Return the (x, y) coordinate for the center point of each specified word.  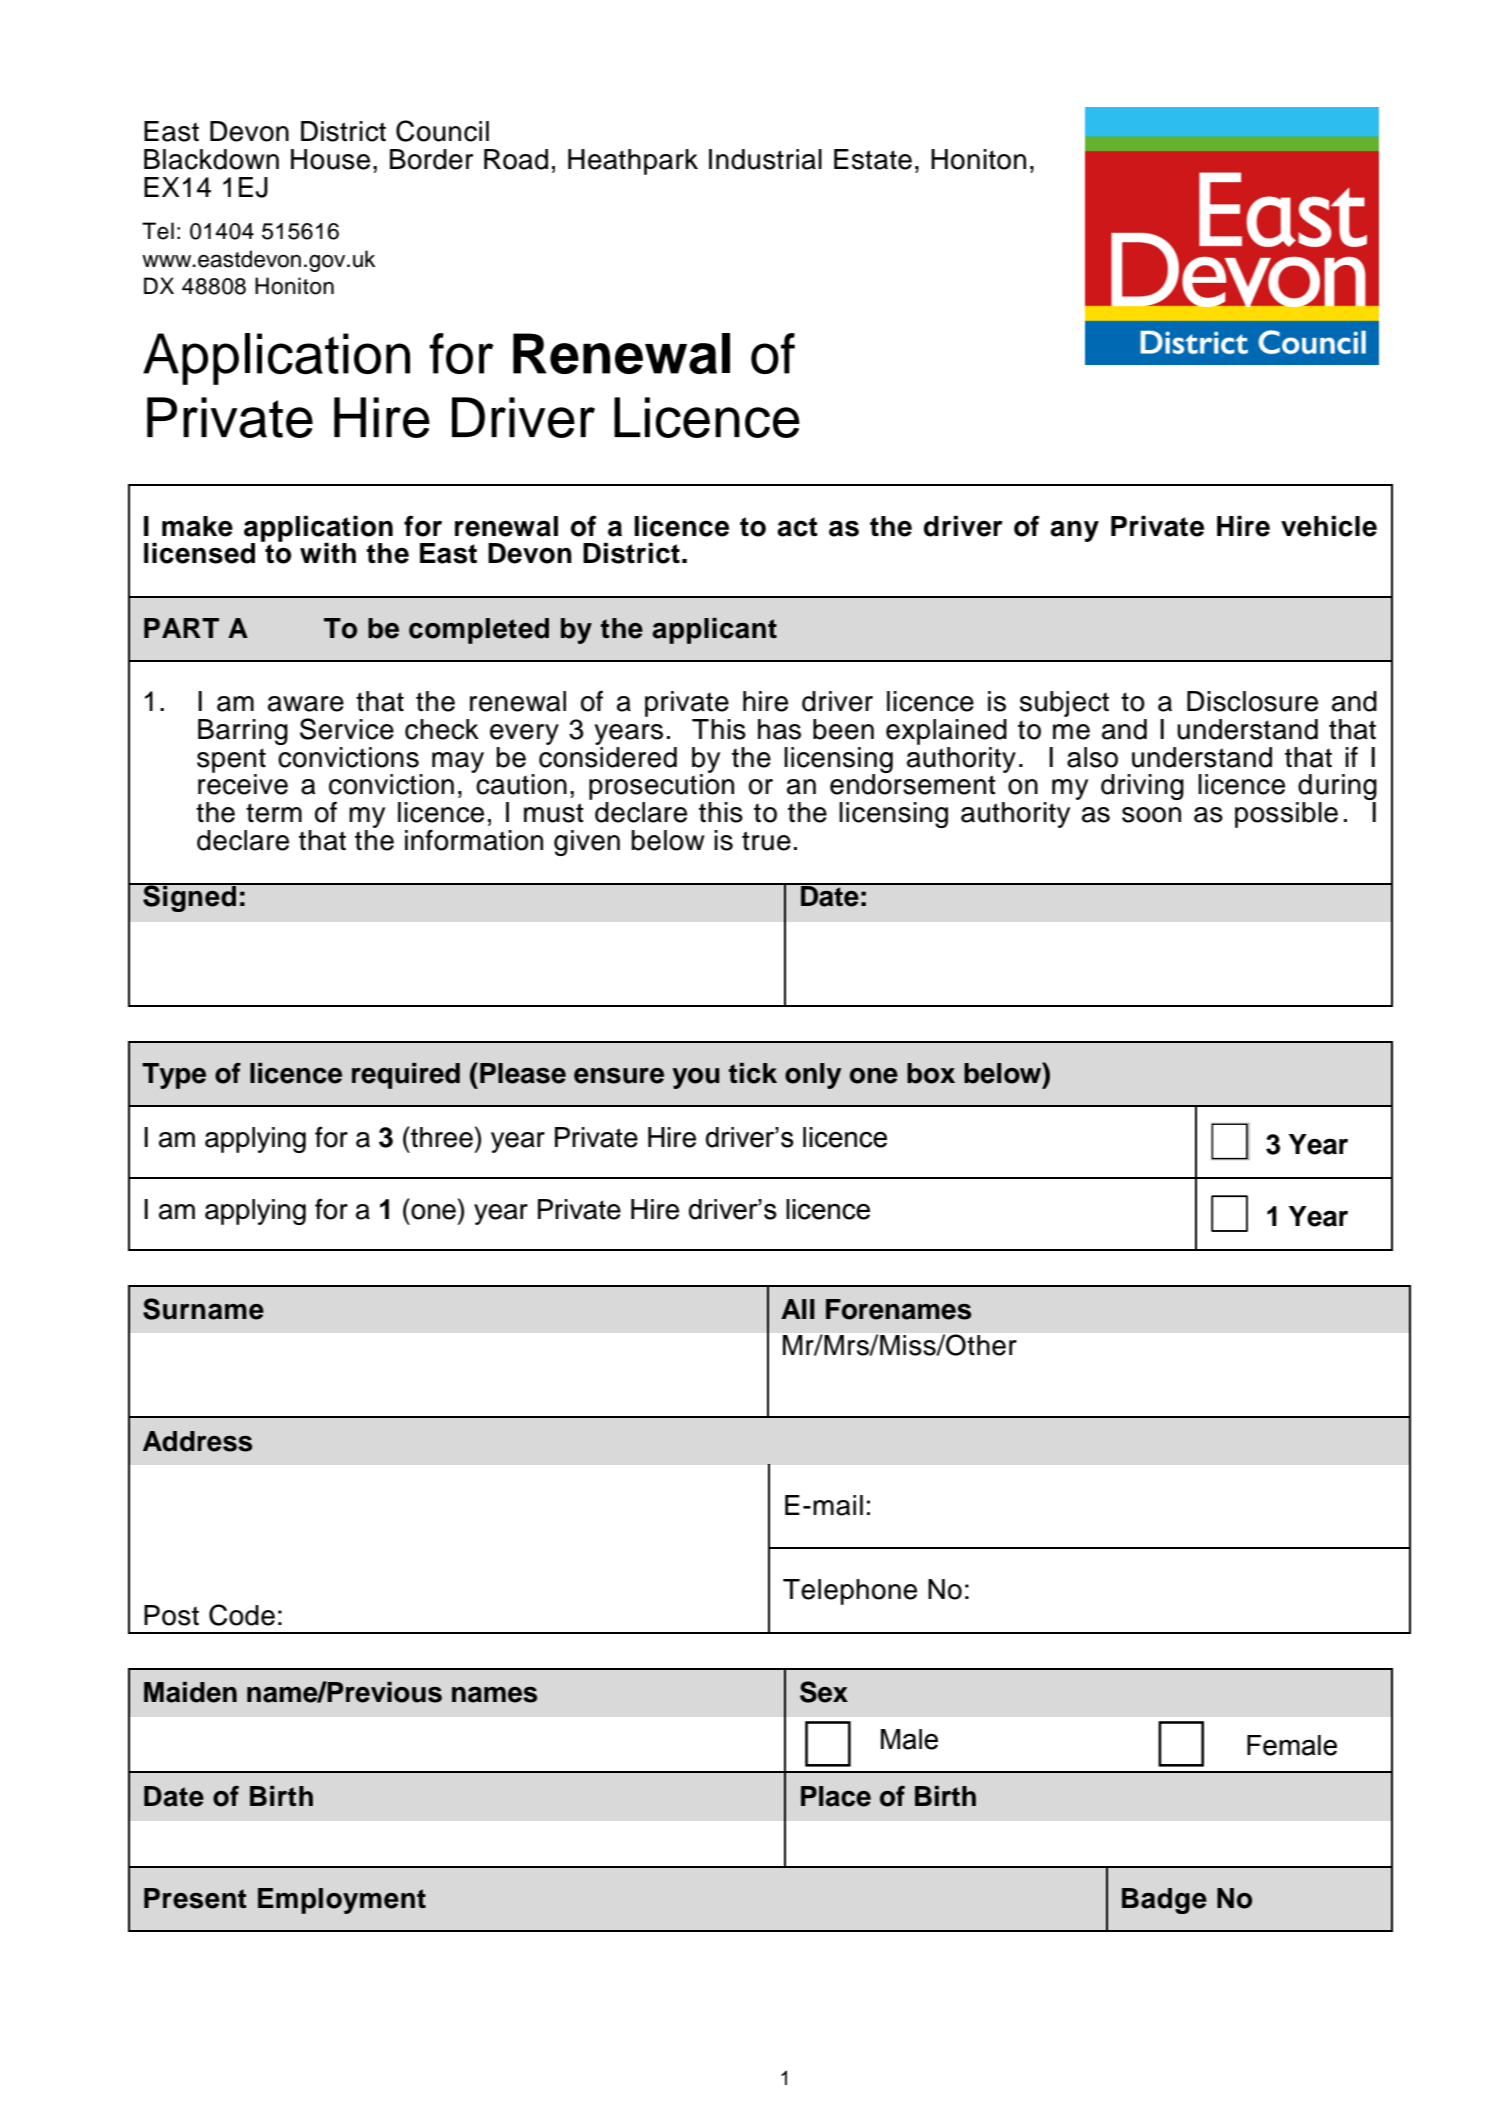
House (330, 159)
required (406, 1076)
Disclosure (1252, 701)
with (328, 553)
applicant (714, 631)
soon (1151, 815)
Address (197, 1441)
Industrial (765, 159)
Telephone (850, 1592)
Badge (1164, 1901)
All (798, 1309)
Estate (873, 159)
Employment (342, 1901)
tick (753, 1073)
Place (836, 1796)
